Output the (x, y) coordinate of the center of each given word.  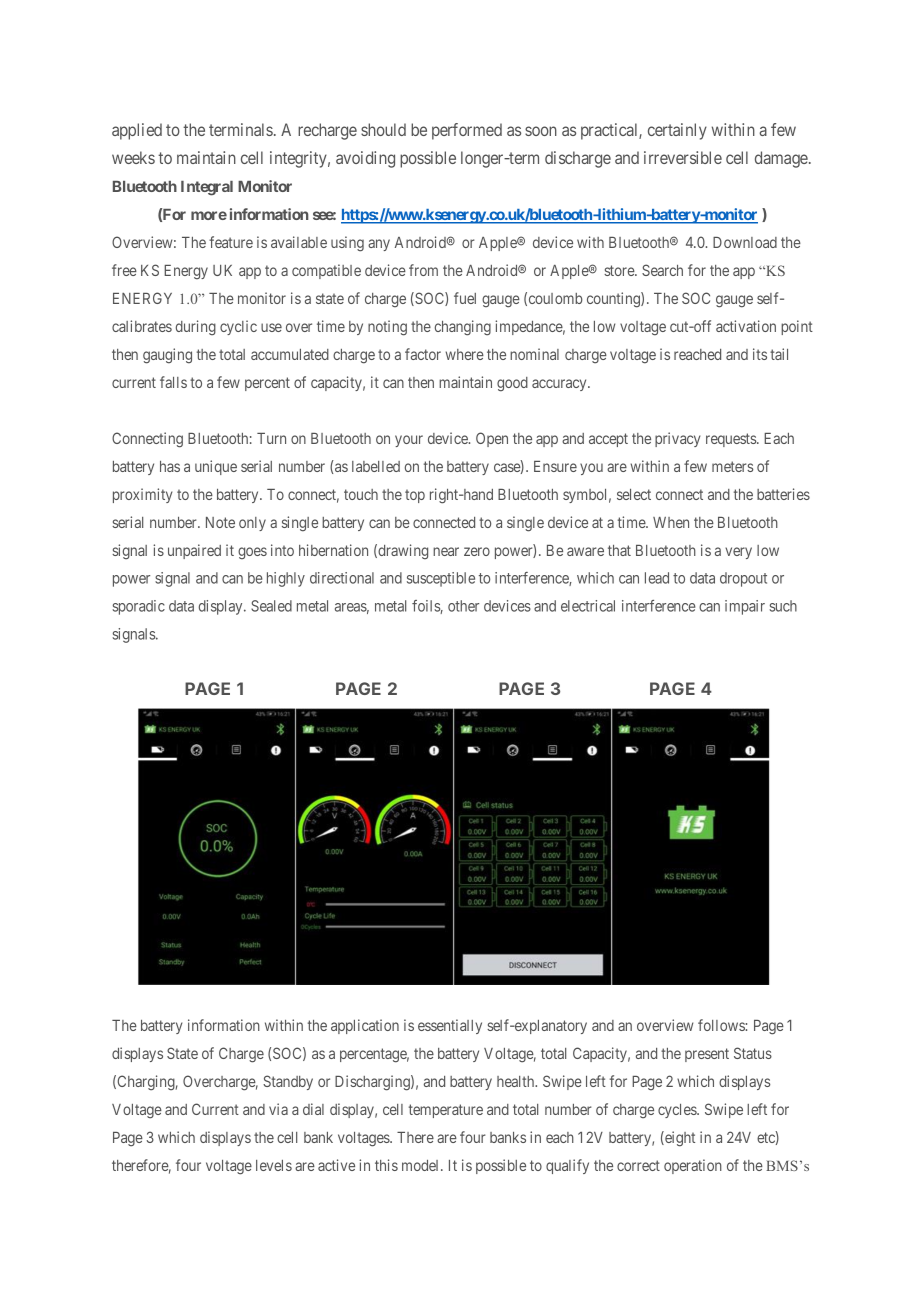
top (415, 496)
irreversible (683, 157)
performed (467, 131)
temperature (446, 1111)
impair (745, 607)
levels (274, 1165)
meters (732, 466)
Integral (207, 188)
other (463, 606)
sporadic (139, 607)
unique (216, 467)
